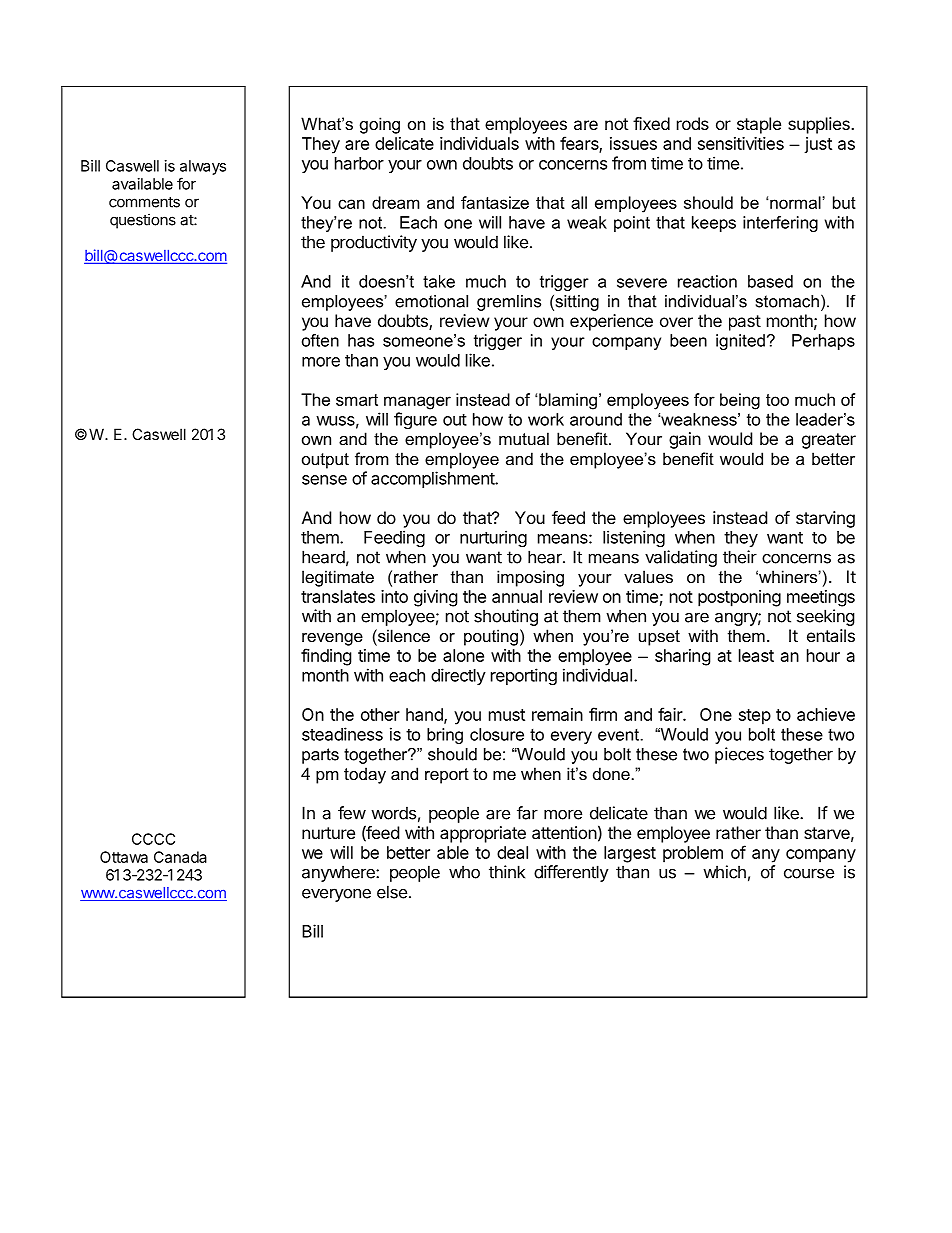 This page has width=952, height=1233. I want to click on sensitivities, so click(741, 143).
